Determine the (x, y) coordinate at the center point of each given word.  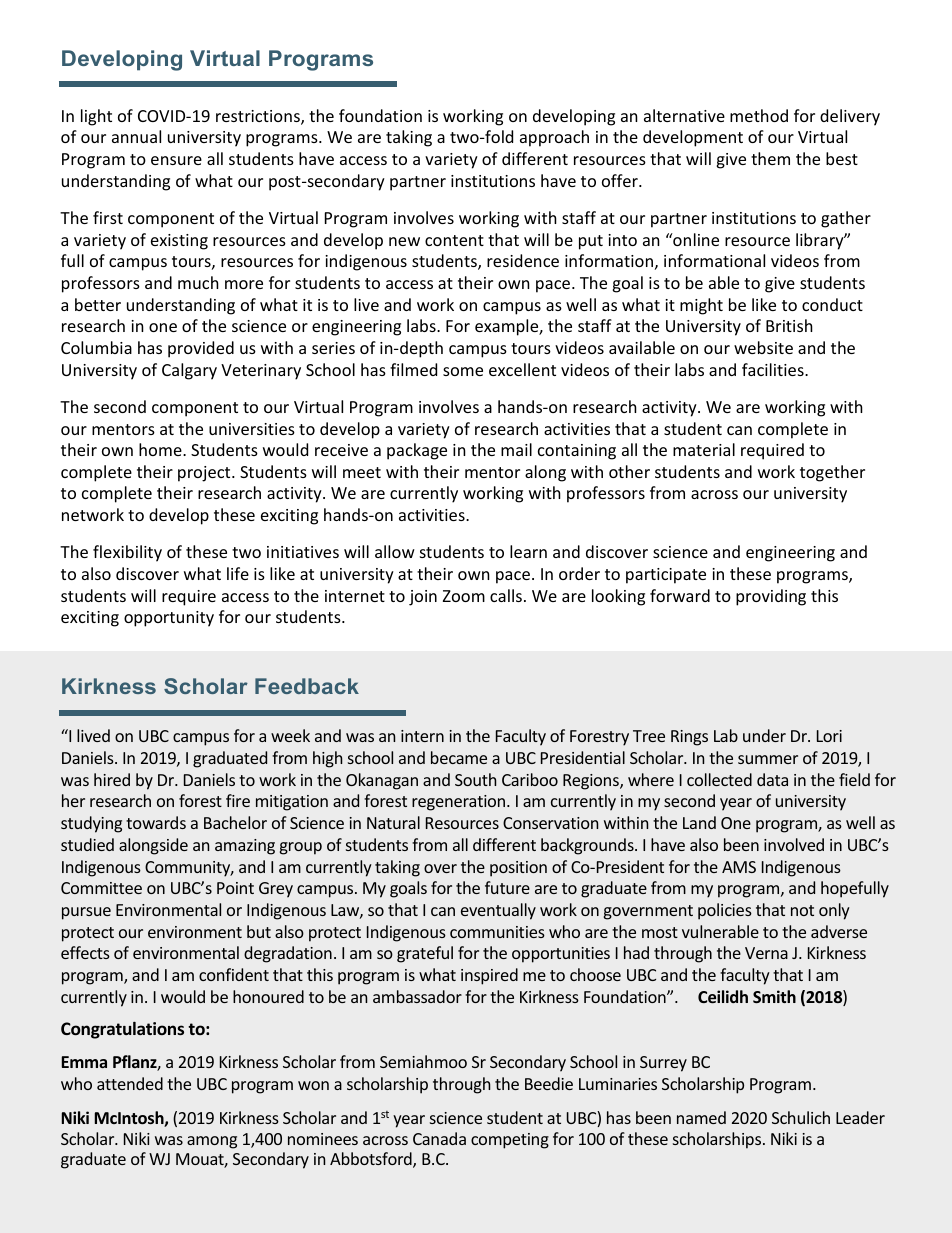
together (832, 473)
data (772, 779)
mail (516, 449)
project (205, 474)
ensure (176, 160)
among (212, 1142)
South (476, 779)
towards (156, 822)
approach (554, 138)
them (770, 158)
